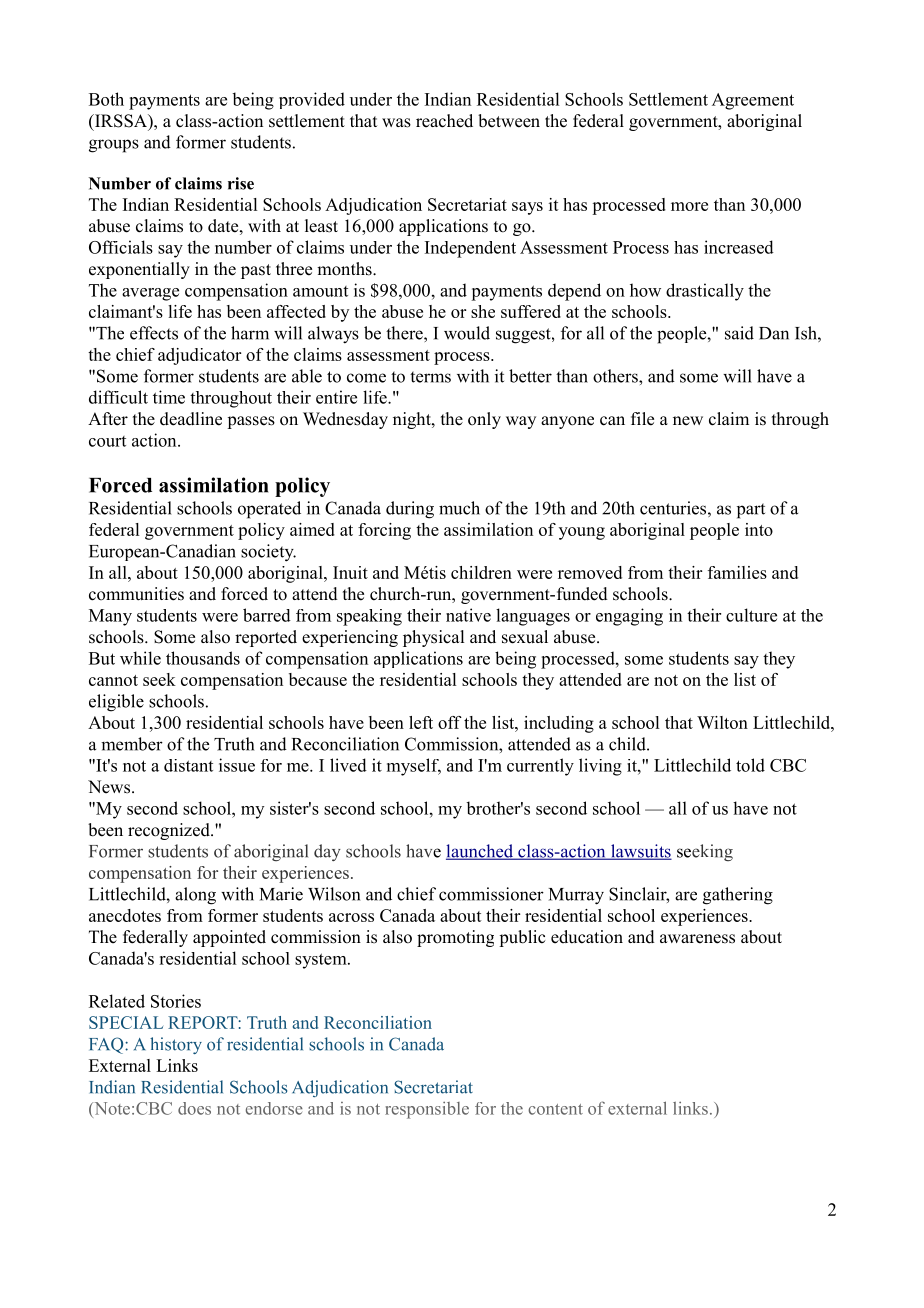 The image size is (924, 1308). I want to click on adjudicator, so click(199, 356).
